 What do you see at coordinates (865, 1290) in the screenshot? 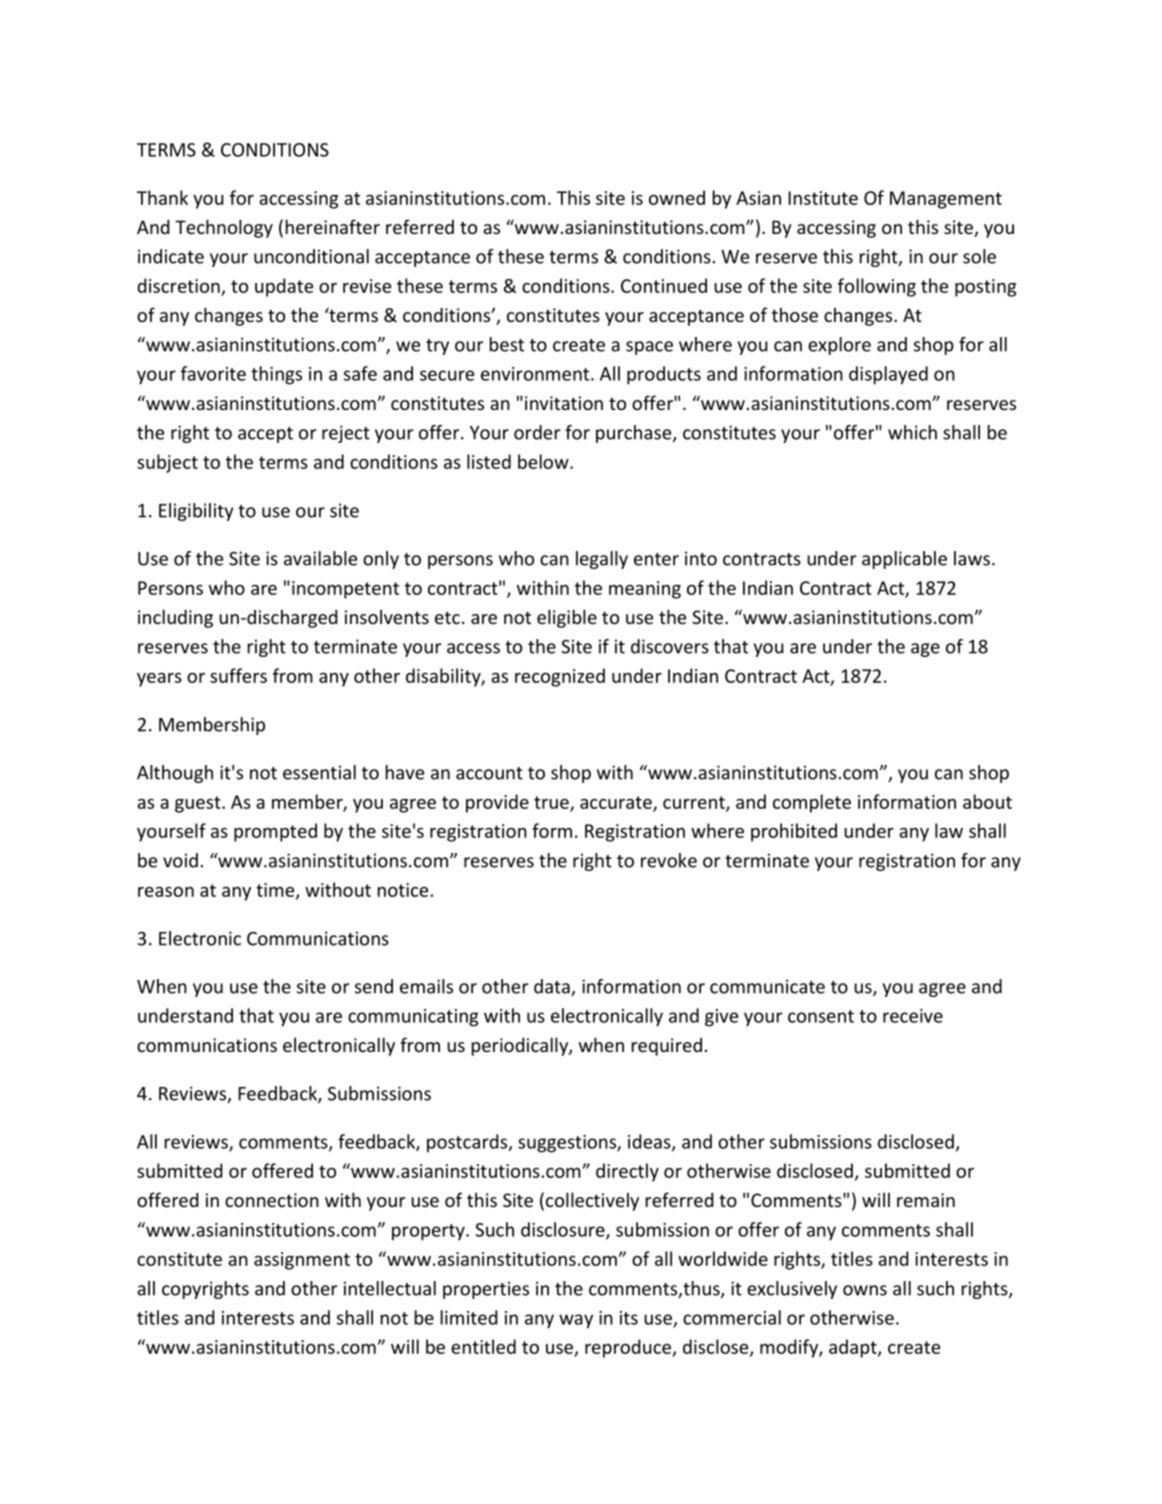
I see `owns` at bounding box center [865, 1290].
